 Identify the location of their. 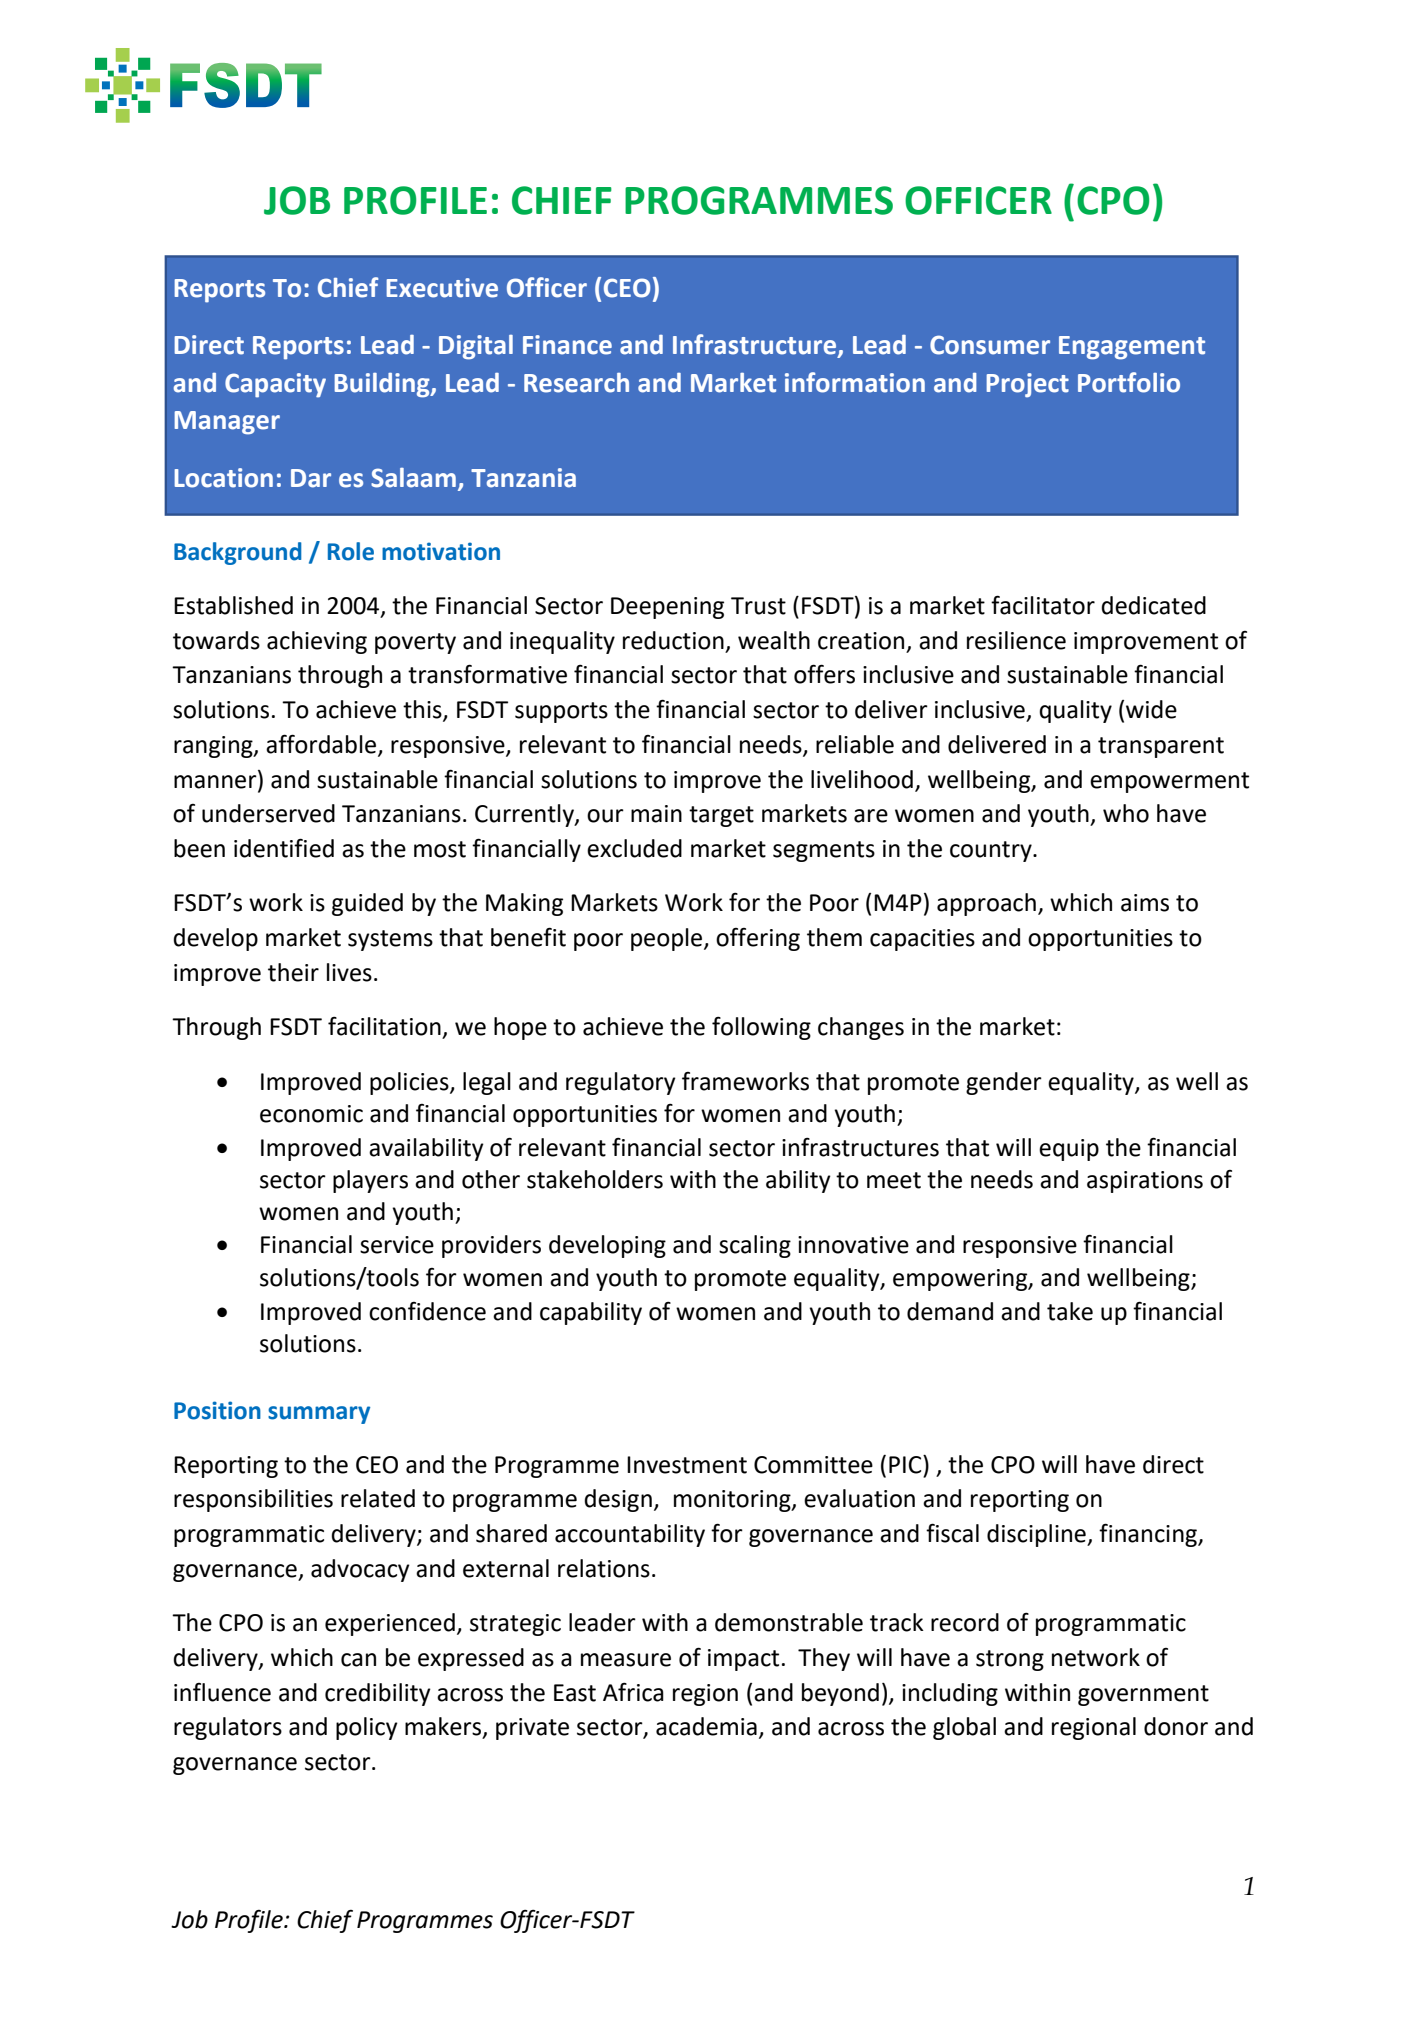
(293, 972).
